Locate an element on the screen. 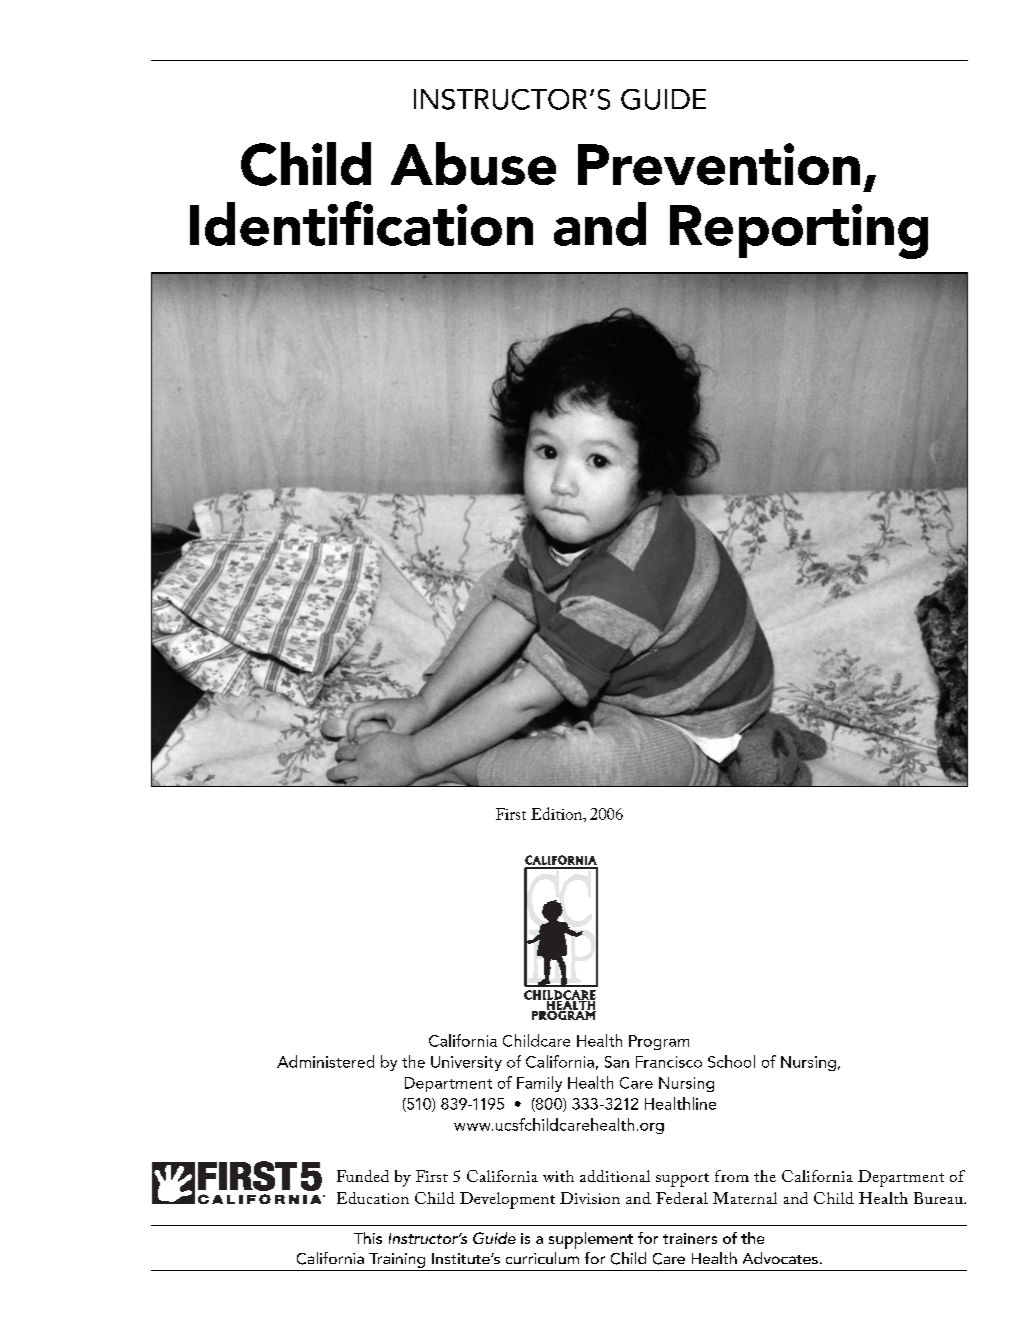  Prevention is located at coordinates (719, 164).
